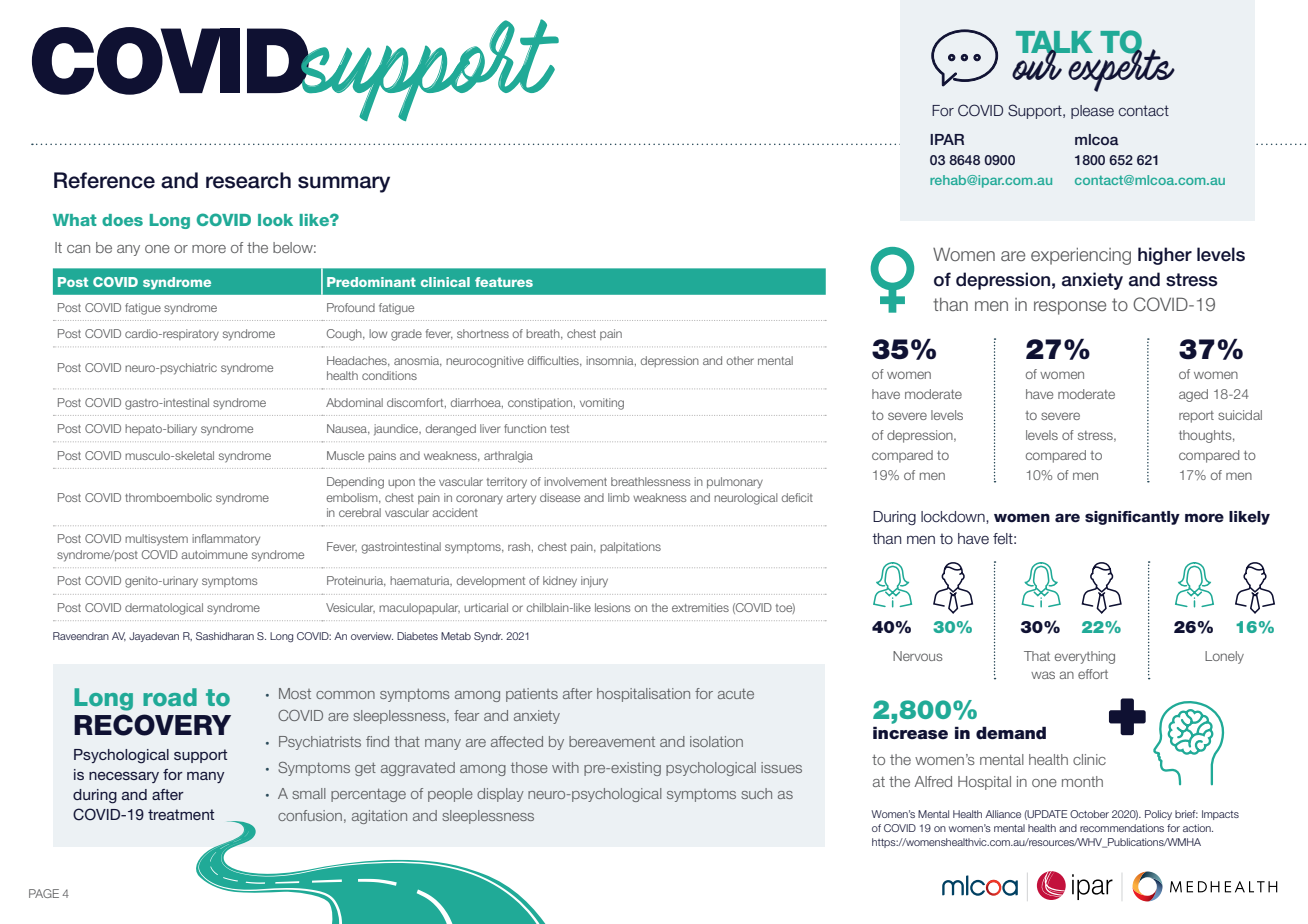  Describe the element at coordinates (1085, 657) in the document. I see `everything` at that location.
